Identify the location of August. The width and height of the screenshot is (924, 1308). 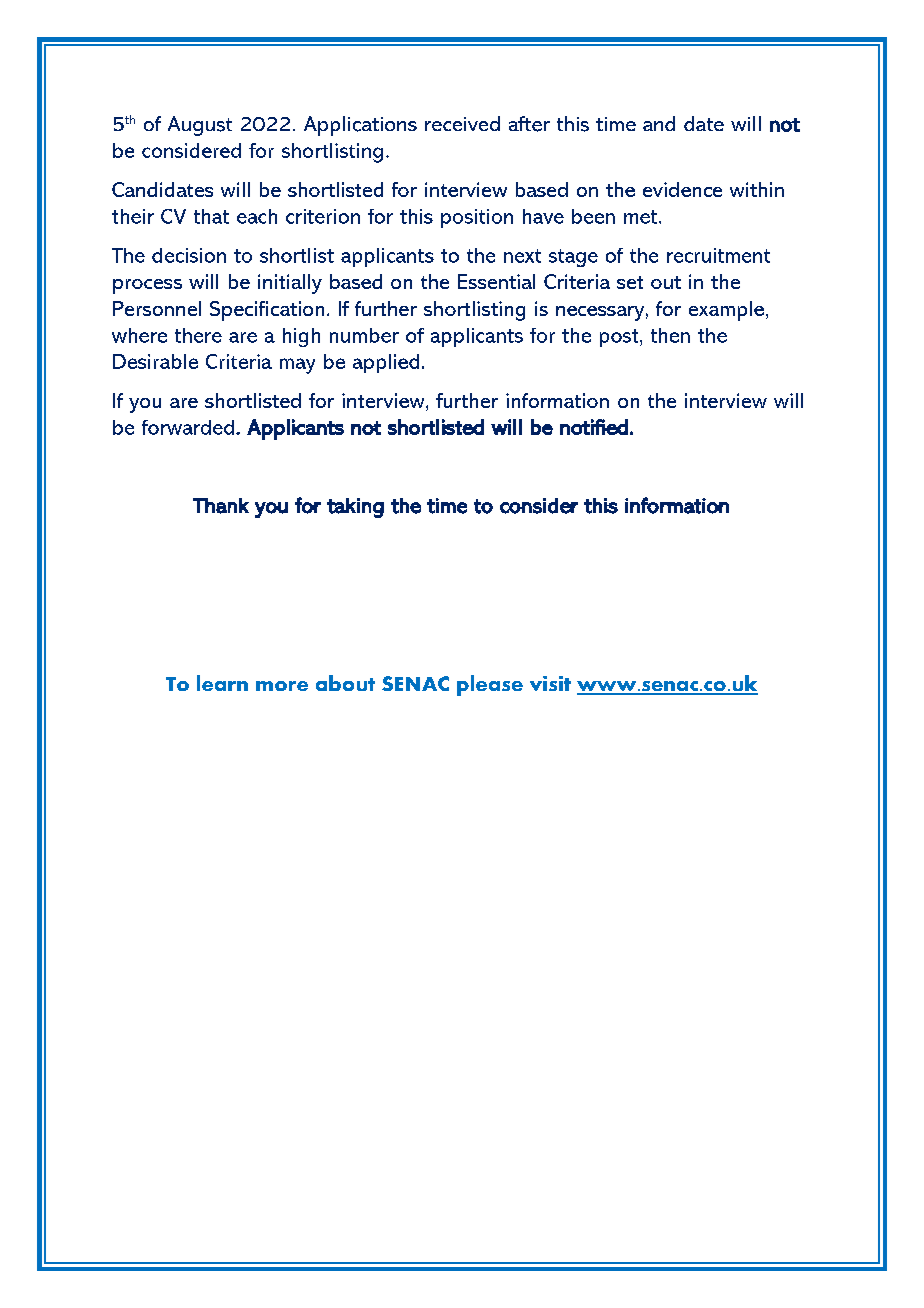
(200, 126).
